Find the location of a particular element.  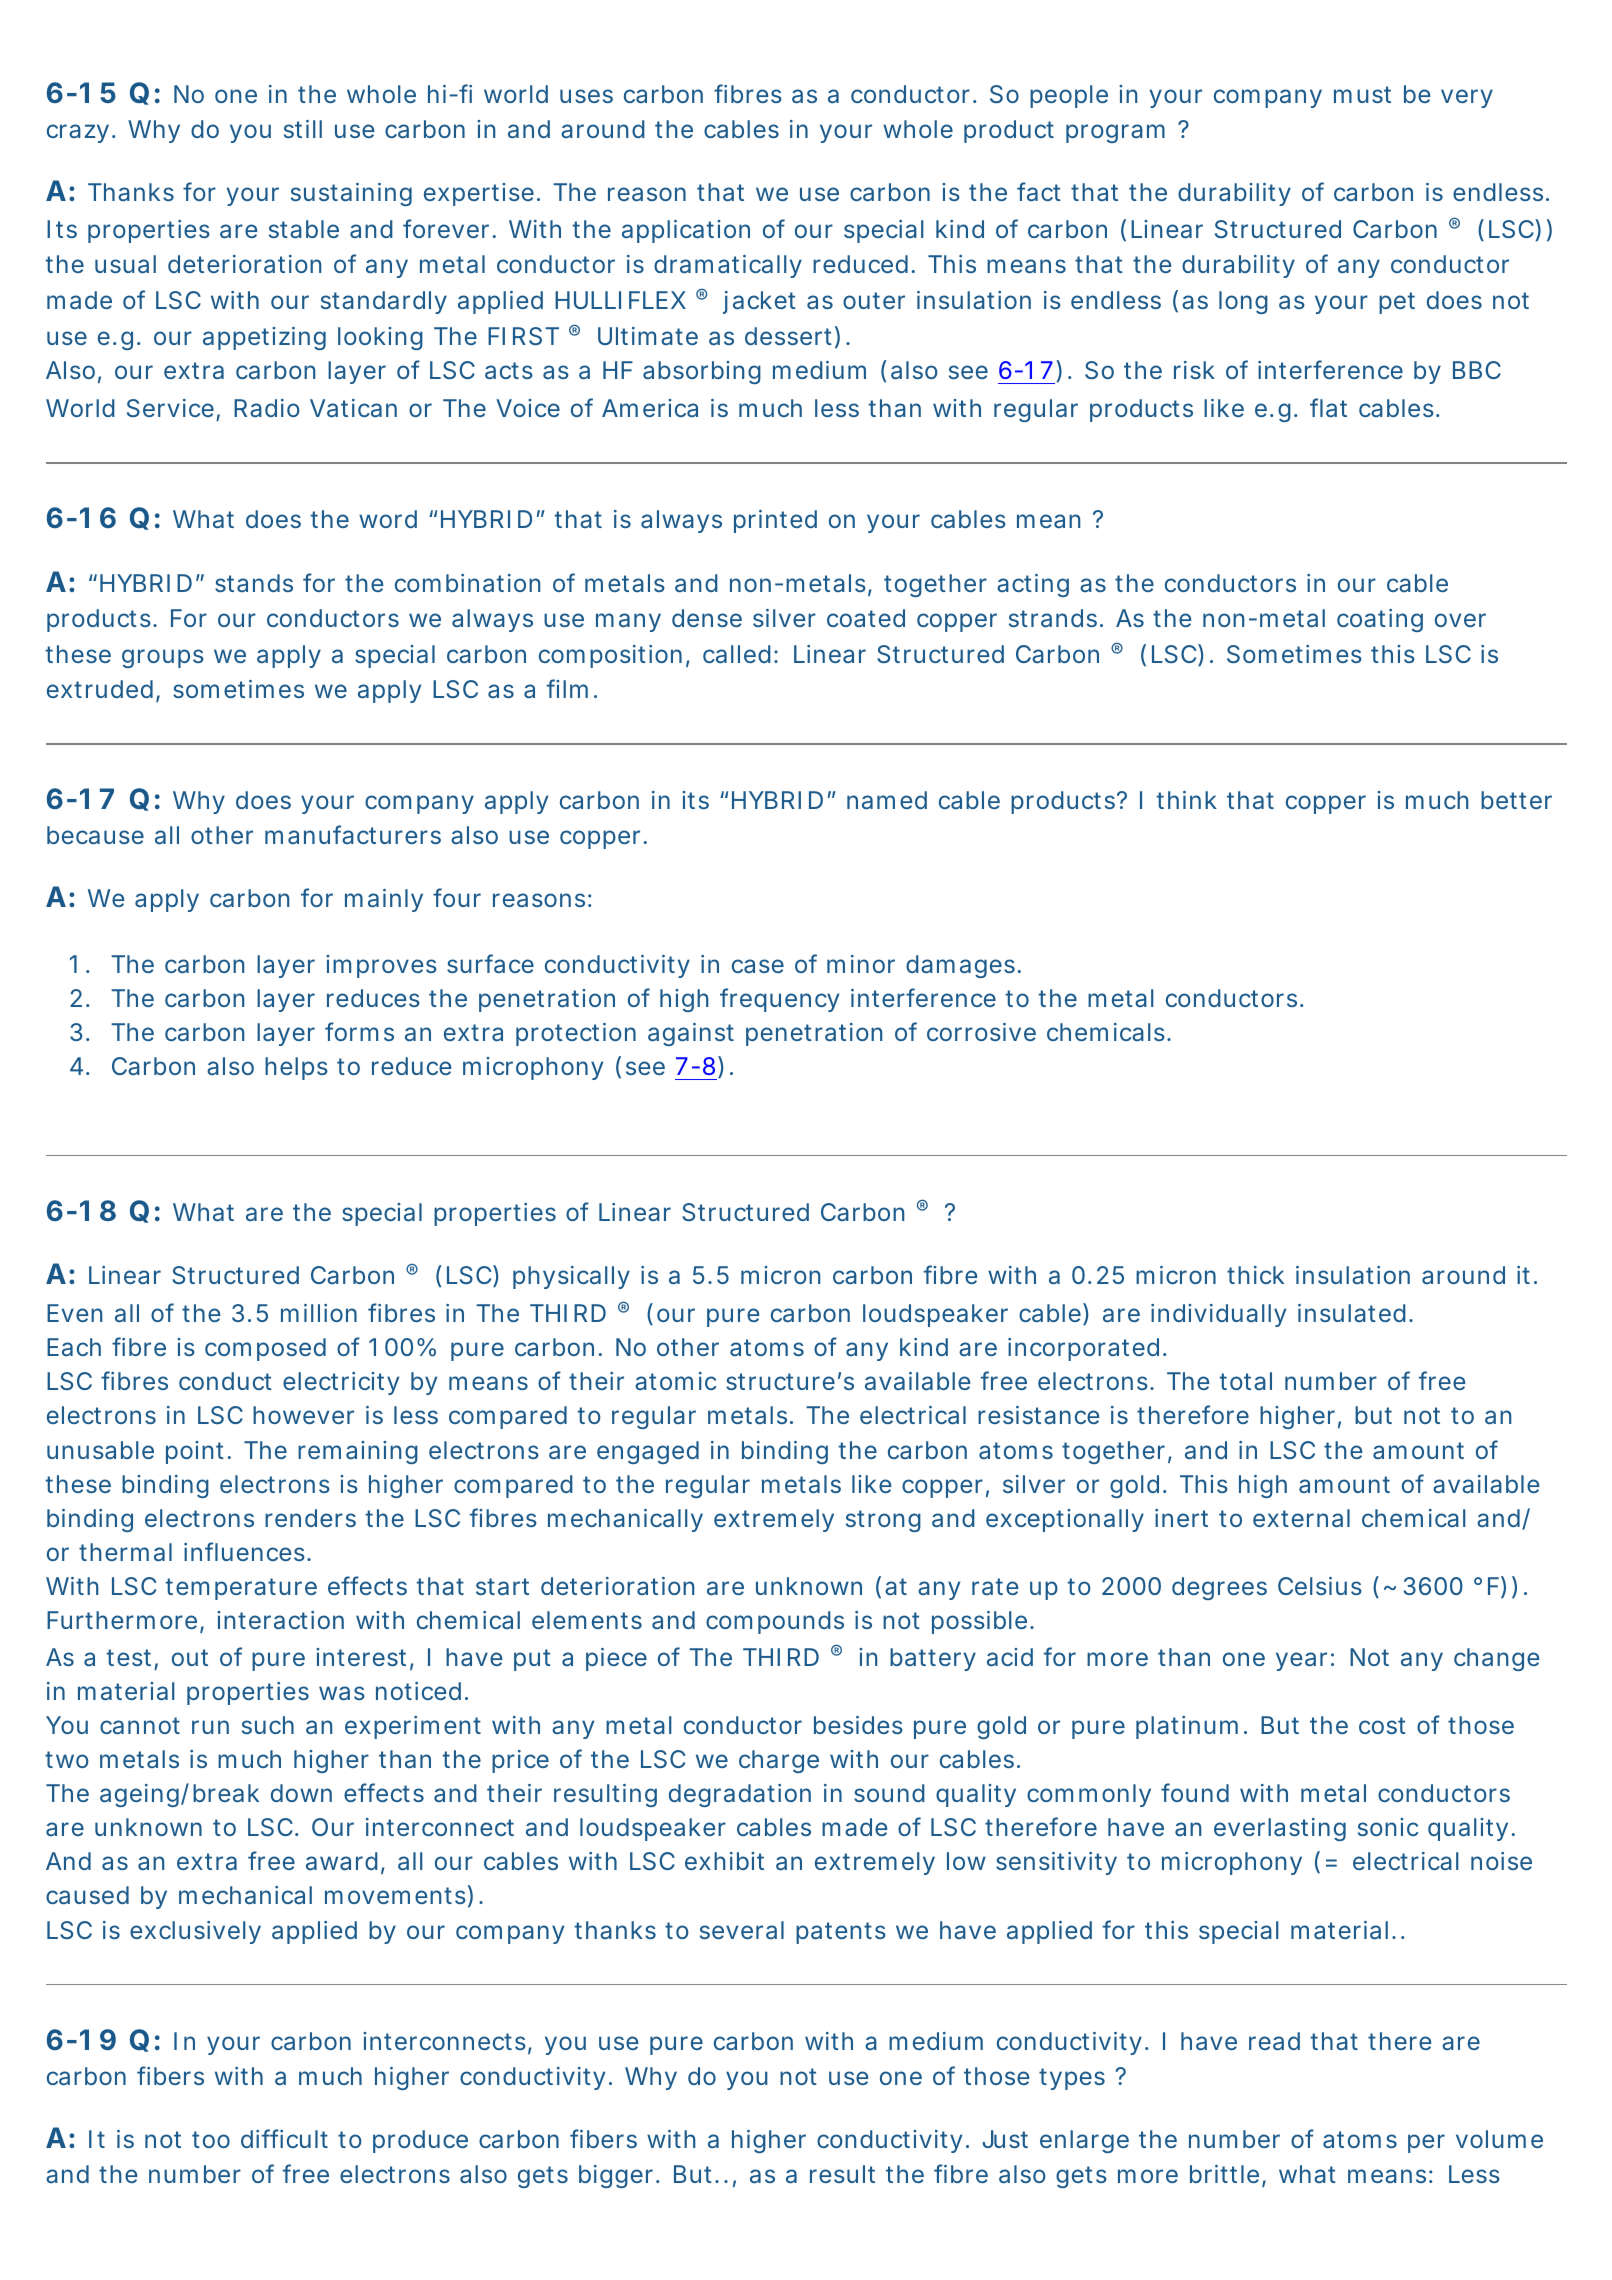

external is located at coordinates (1301, 1518).
